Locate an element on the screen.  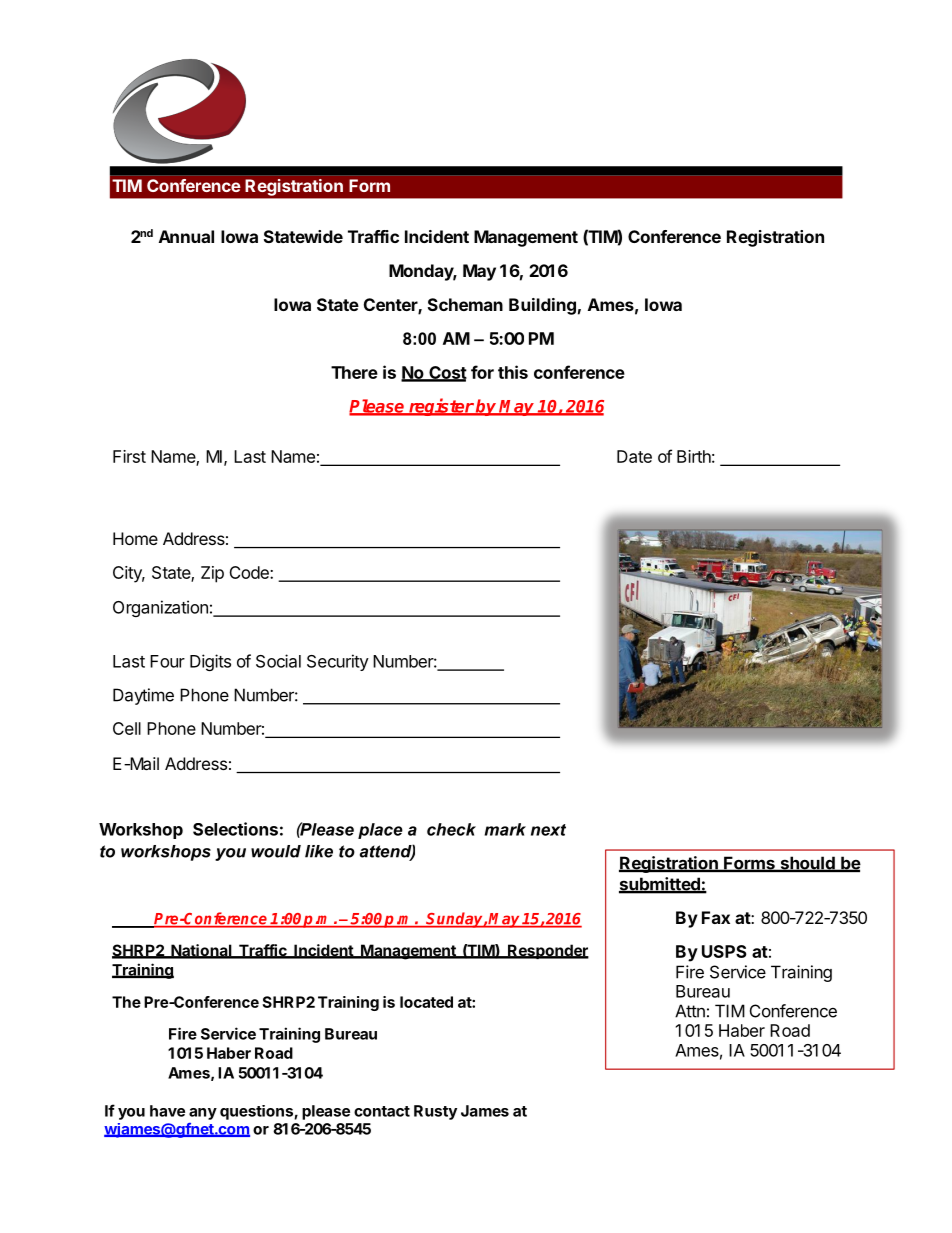
any is located at coordinates (203, 1114).
